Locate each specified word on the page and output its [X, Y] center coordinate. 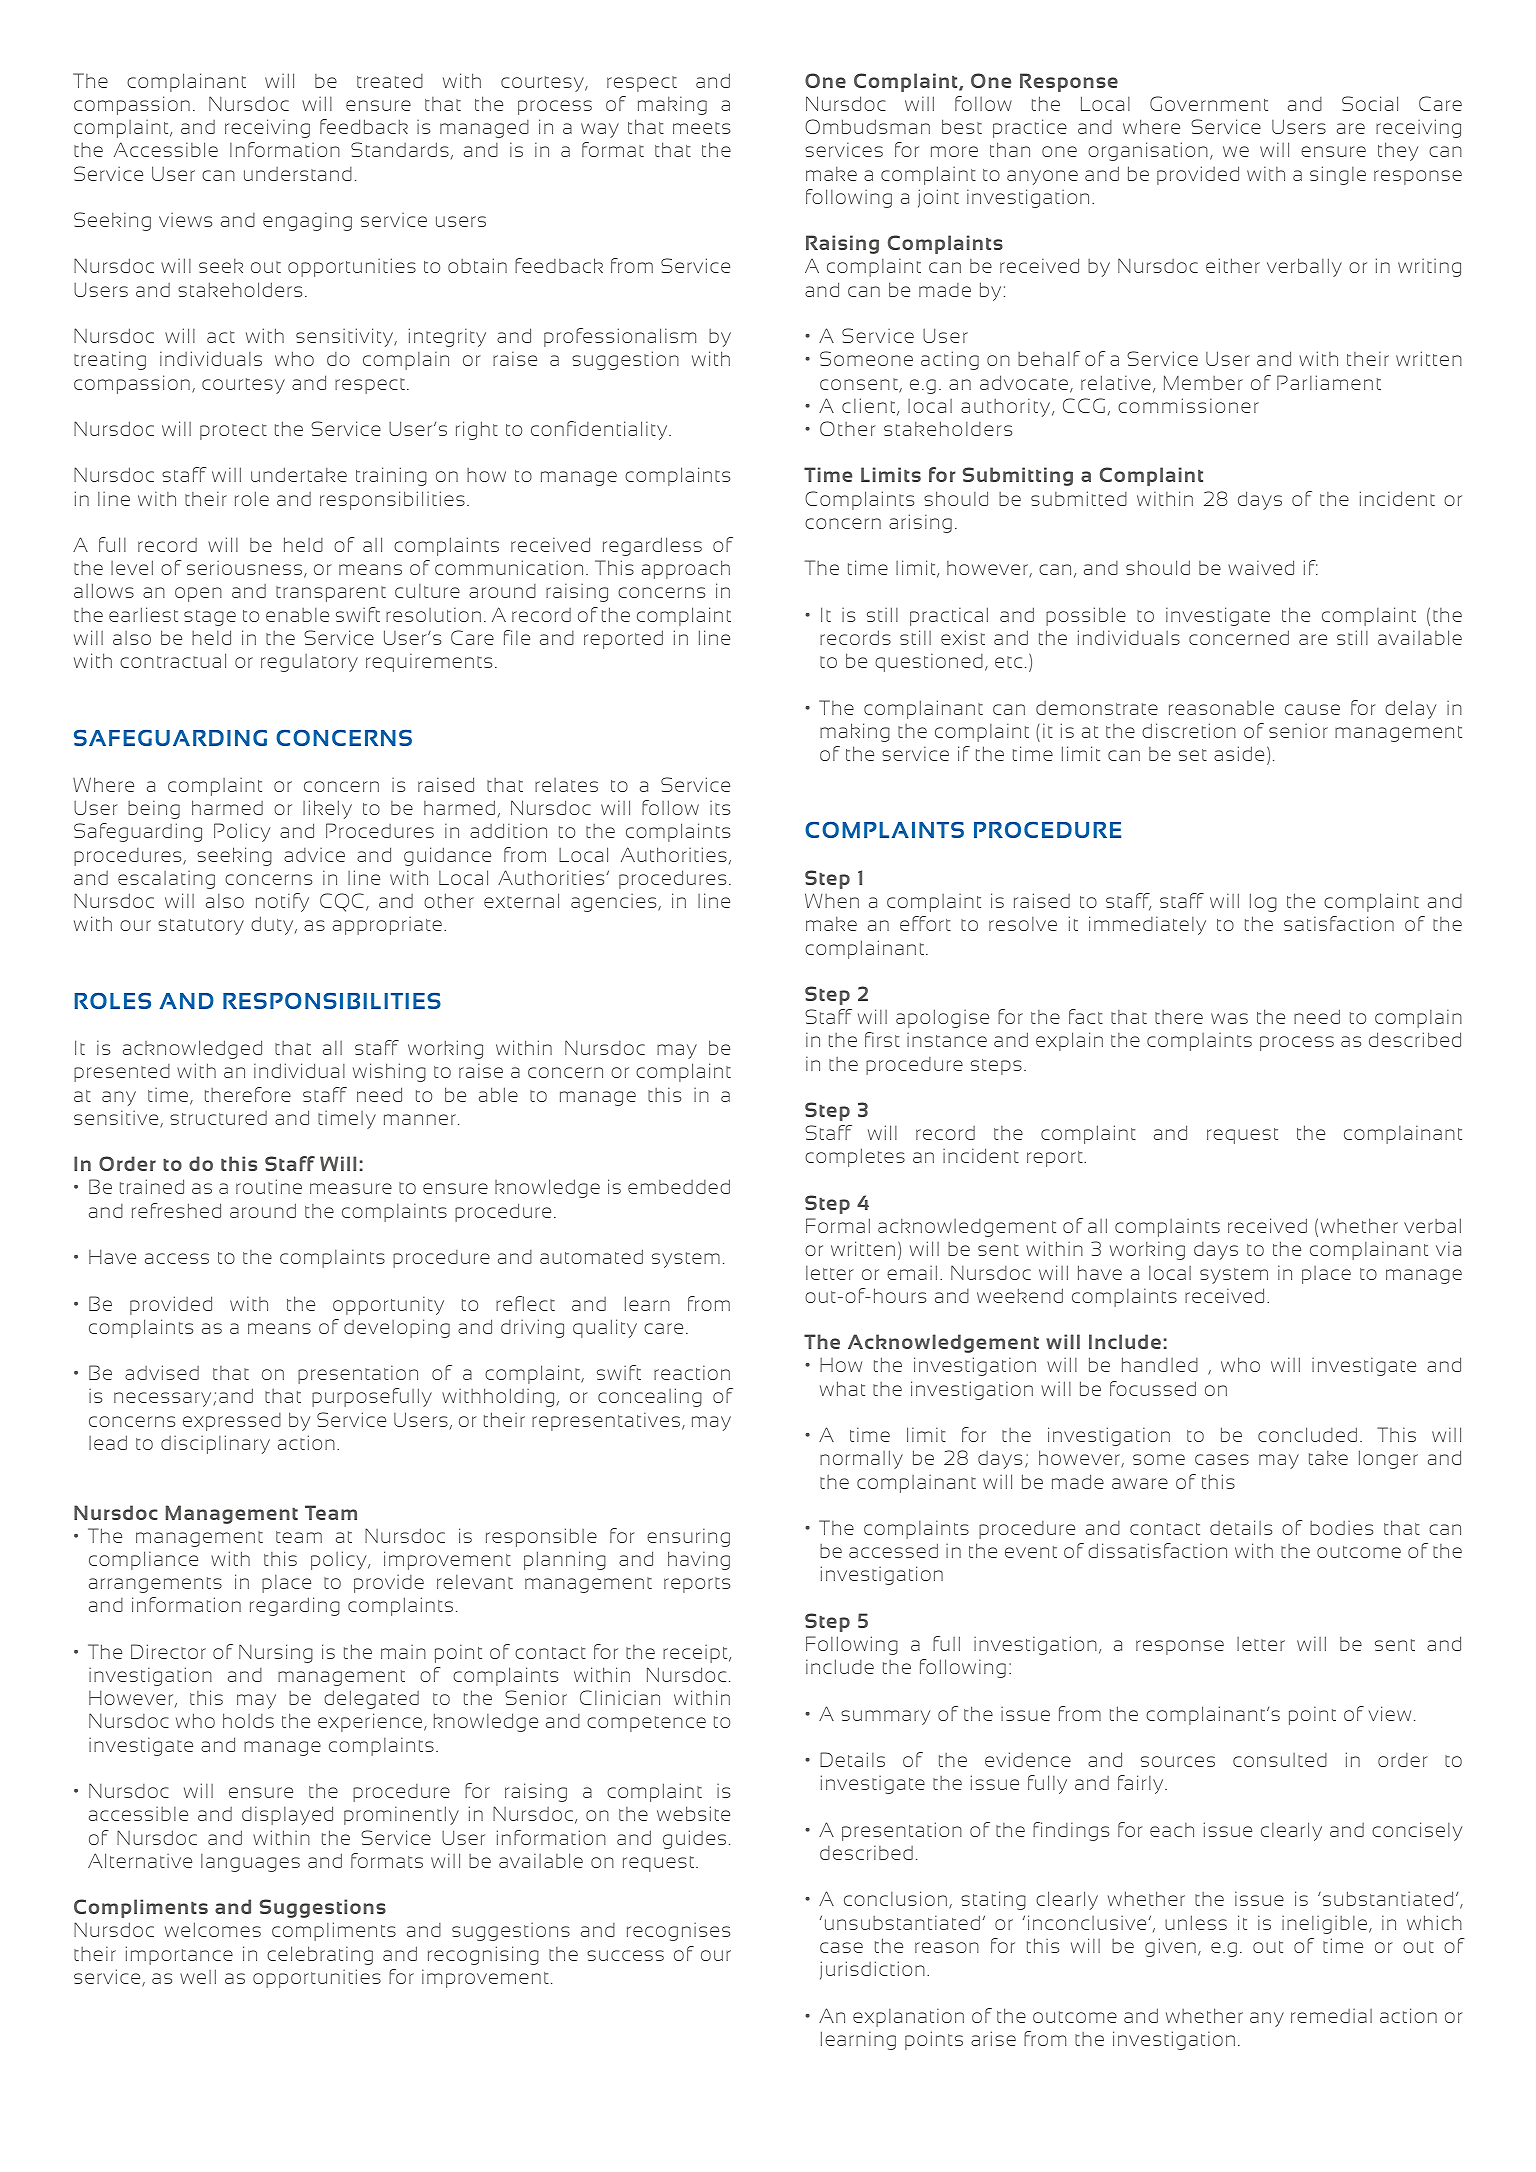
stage [210, 618]
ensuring [688, 1537]
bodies [1341, 1527]
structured [218, 1118]
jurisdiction [872, 1970]
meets [701, 128]
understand [298, 174]
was [1229, 1018]
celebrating [320, 1955]
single [1338, 175]
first [882, 1039]
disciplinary [215, 1444]
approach [686, 569]
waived [1261, 567]
